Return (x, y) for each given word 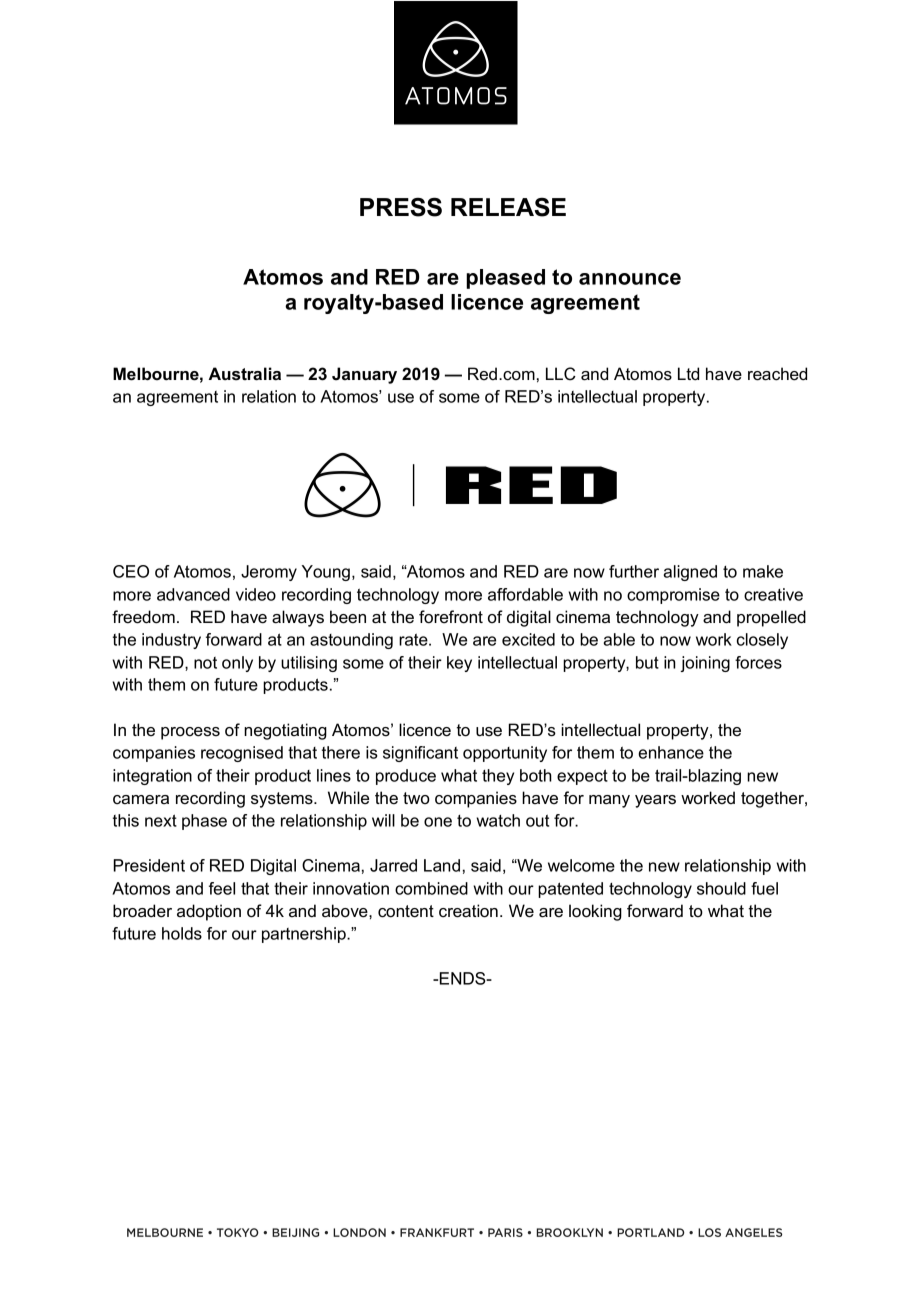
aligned (690, 573)
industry (171, 641)
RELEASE (508, 207)
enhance (671, 752)
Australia (245, 374)
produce (406, 777)
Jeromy (269, 573)
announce (630, 279)
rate (414, 639)
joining (705, 664)
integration (152, 777)
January (364, 375)
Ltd (688, 374)
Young (326, 573)
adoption (209, 912)
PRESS (401, 207)
